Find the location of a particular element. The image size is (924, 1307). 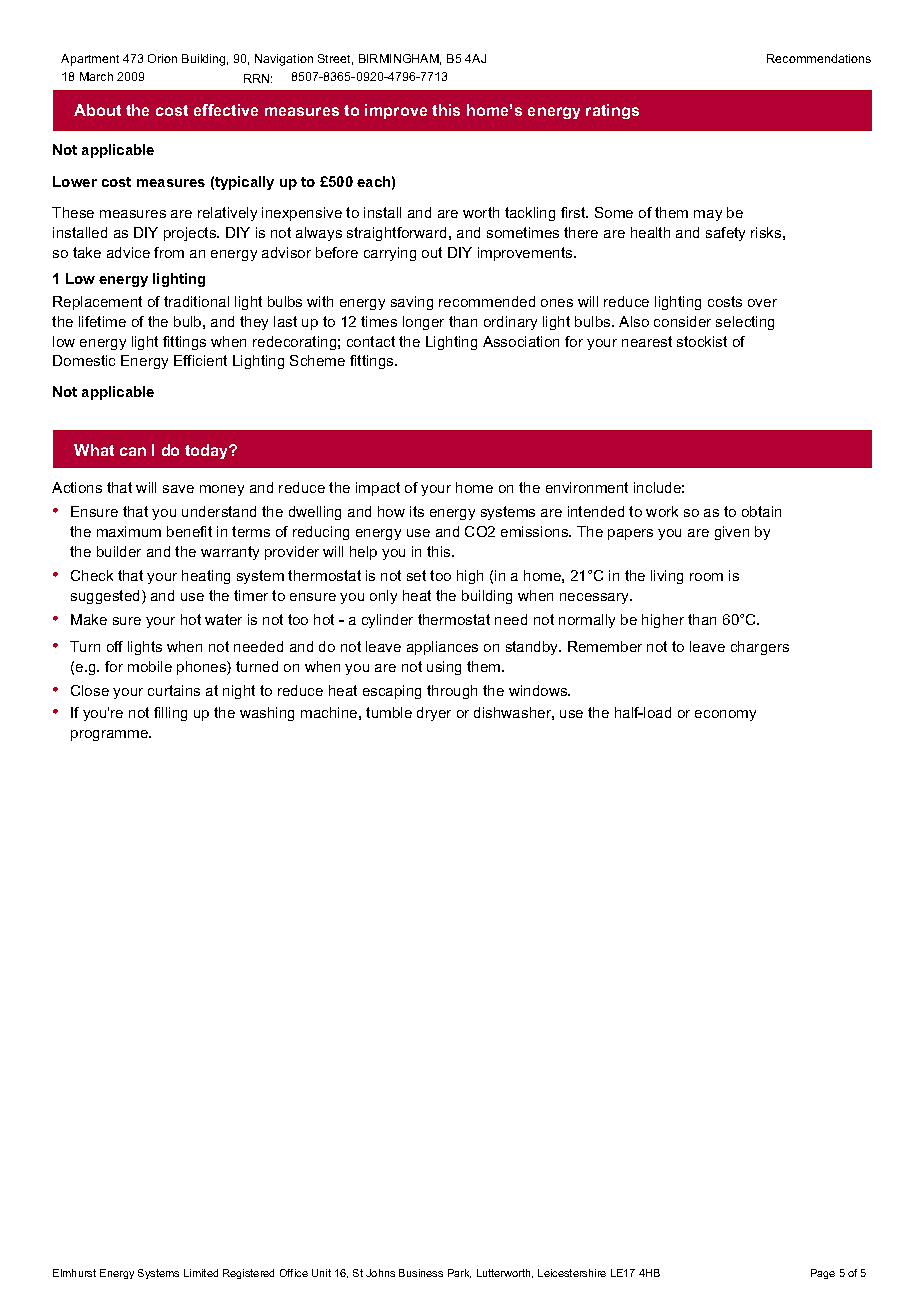

Orion is located at coordinates (162, 58).
